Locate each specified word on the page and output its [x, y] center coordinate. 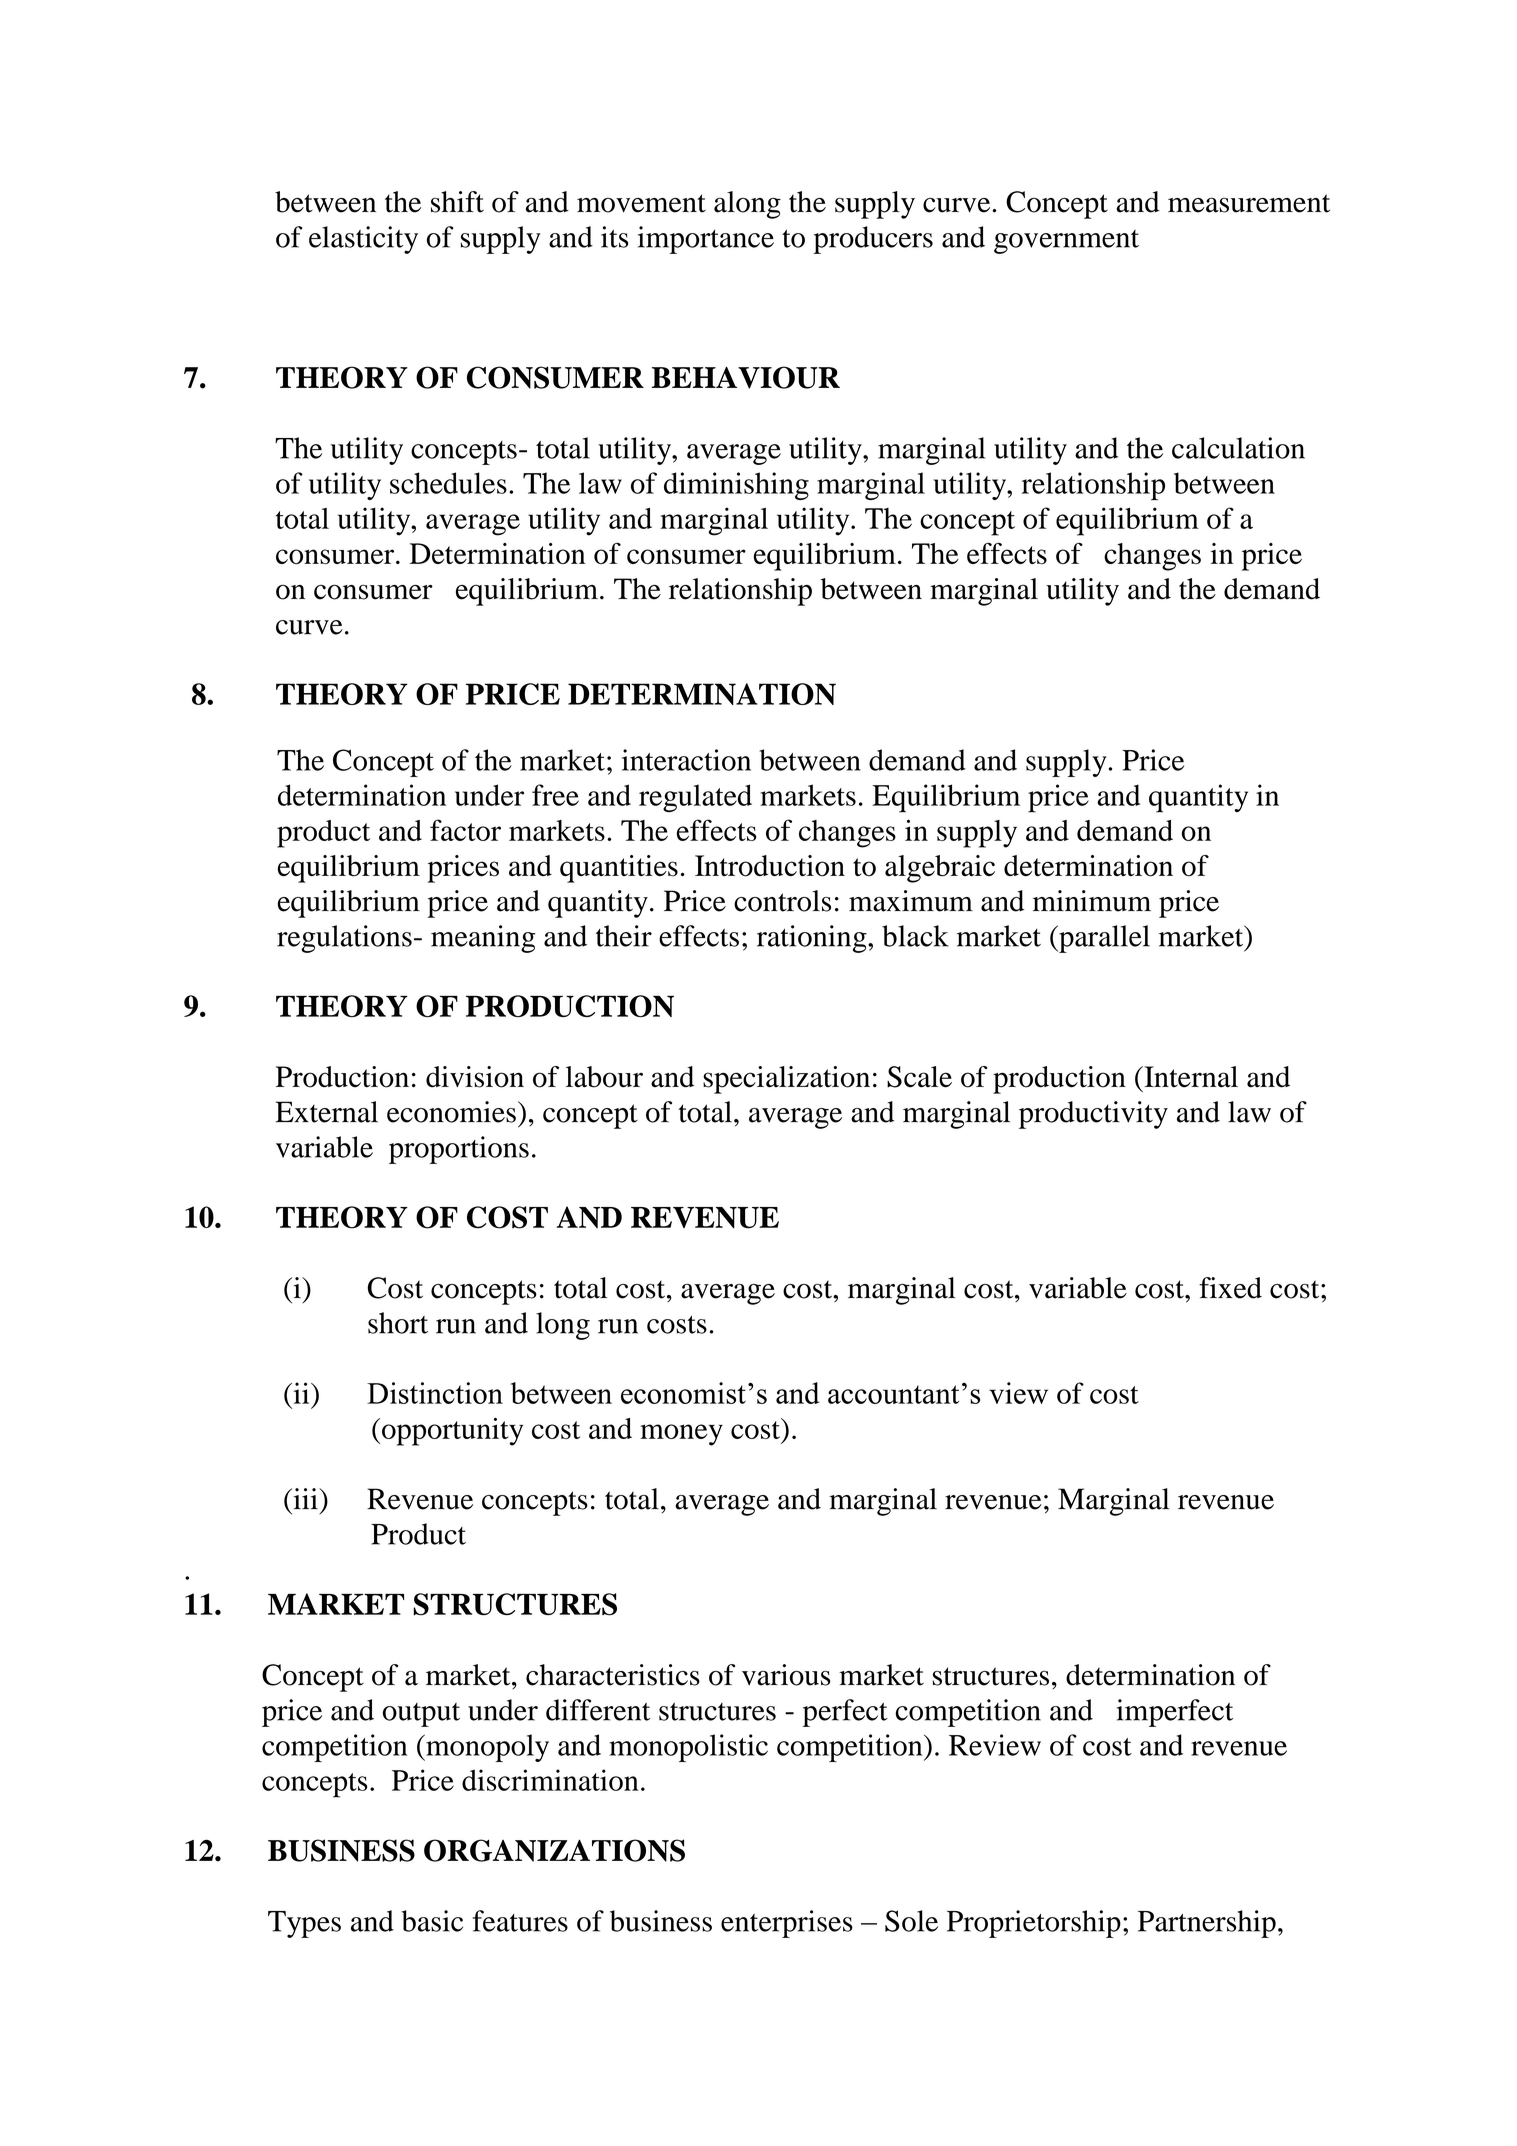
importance [706, 240]
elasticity [363, 240]
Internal [1190, 1077]
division [475, 1077]
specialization [786, 1080]
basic [432, 1921]
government [1066, 242]
